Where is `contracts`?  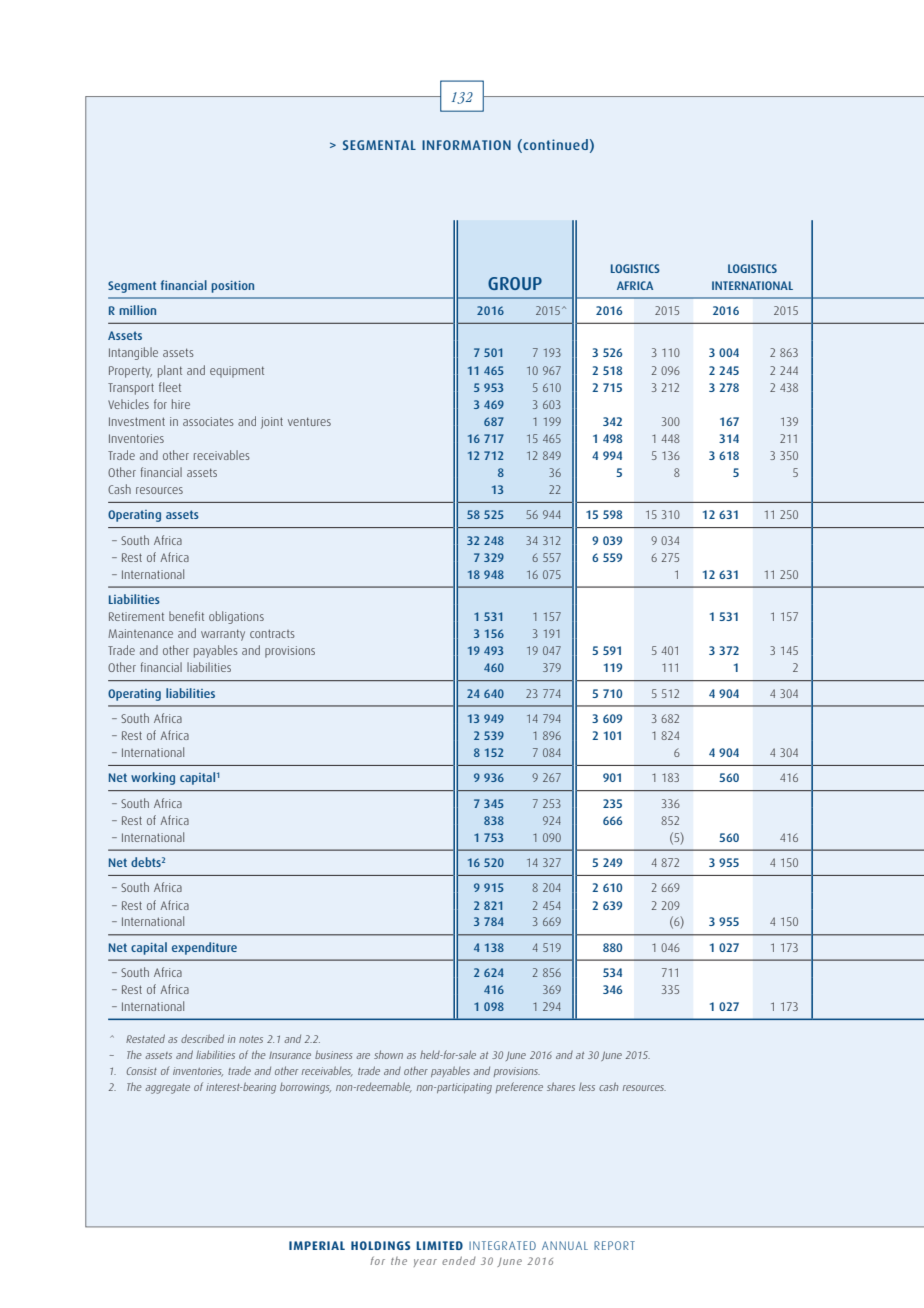 contracts is located at coordinates (272, 633).
